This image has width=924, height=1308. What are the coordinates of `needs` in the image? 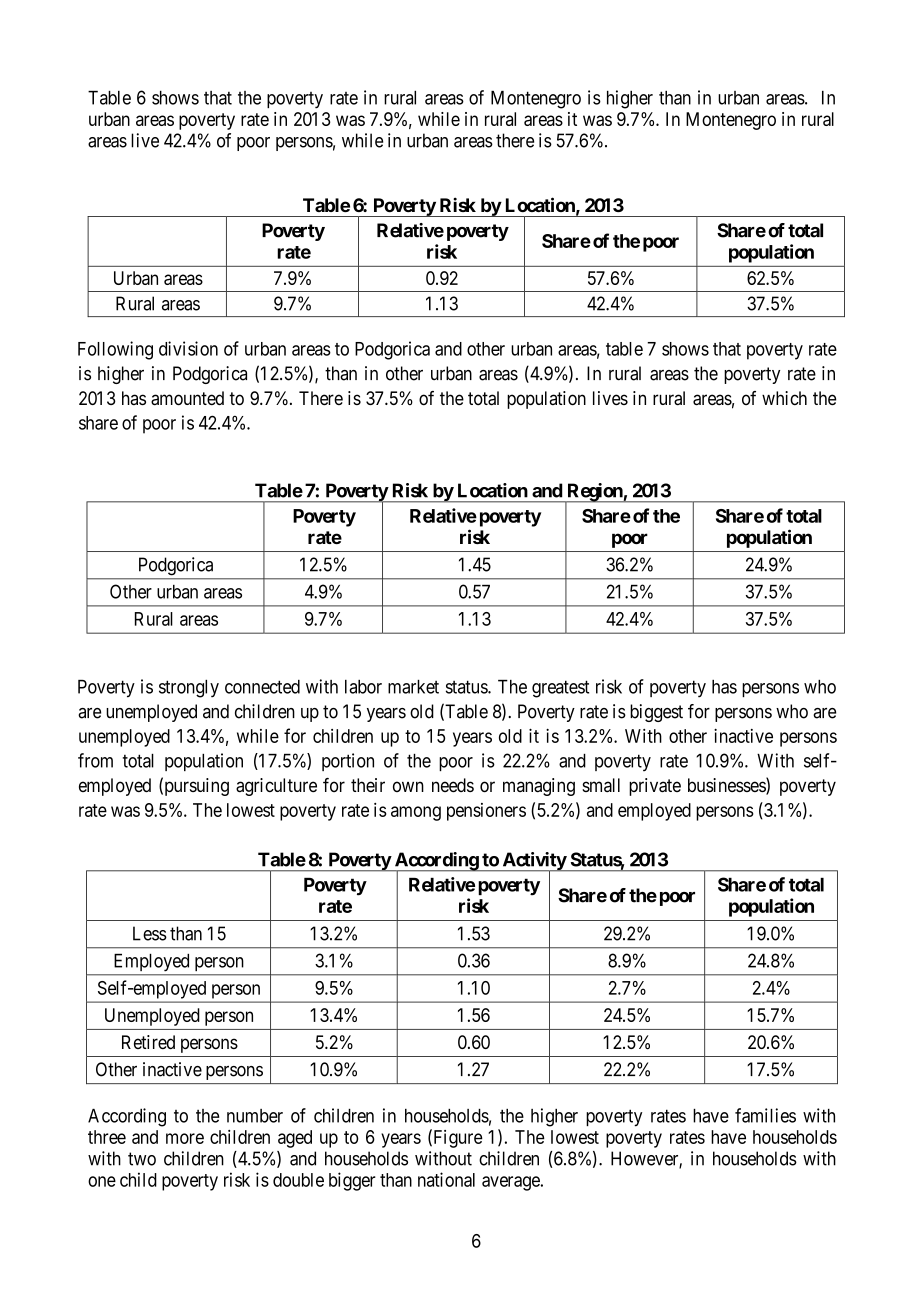 It's located at (453, 785).
